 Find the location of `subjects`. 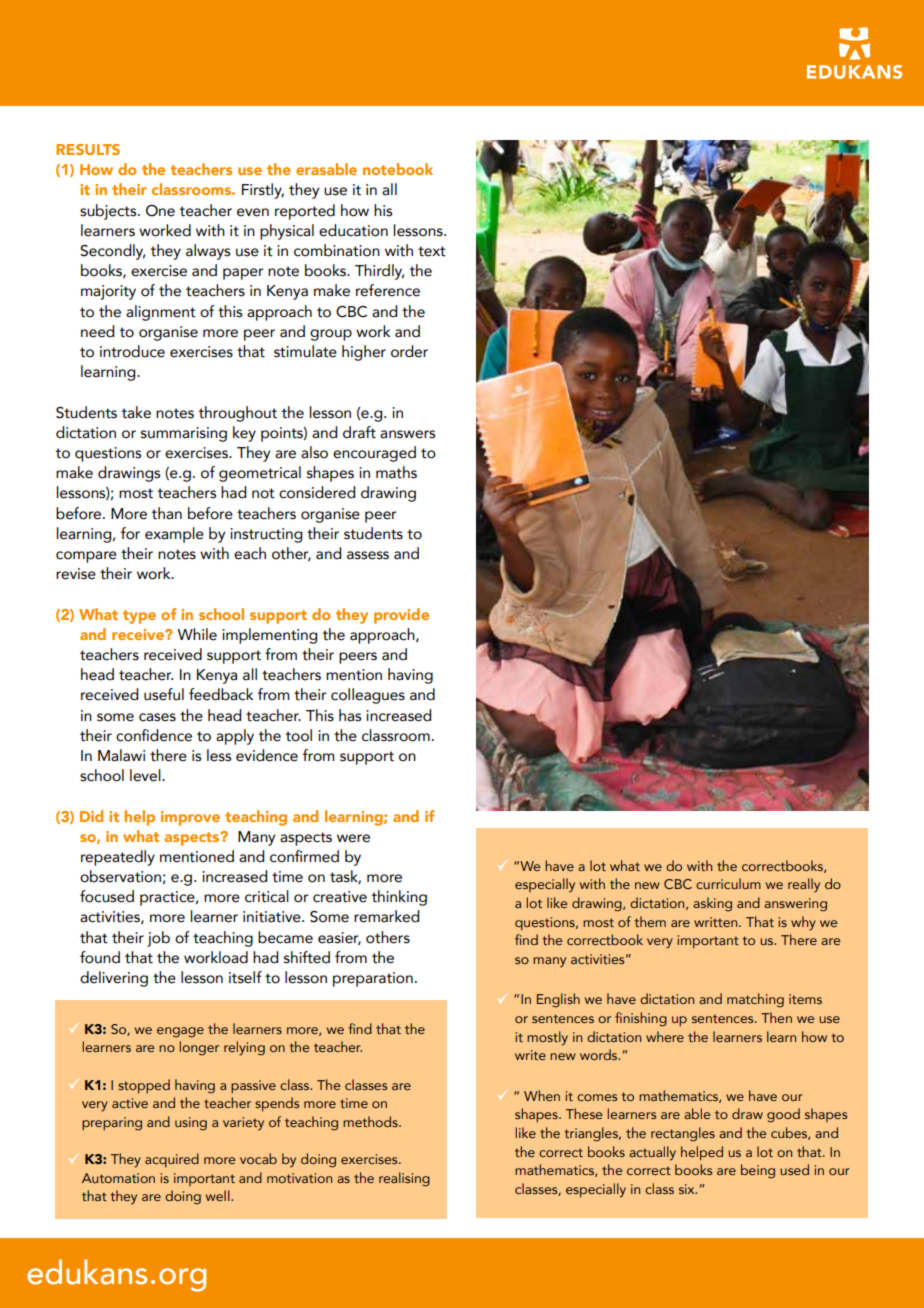

subjects is located at coordinates (109, 212).
